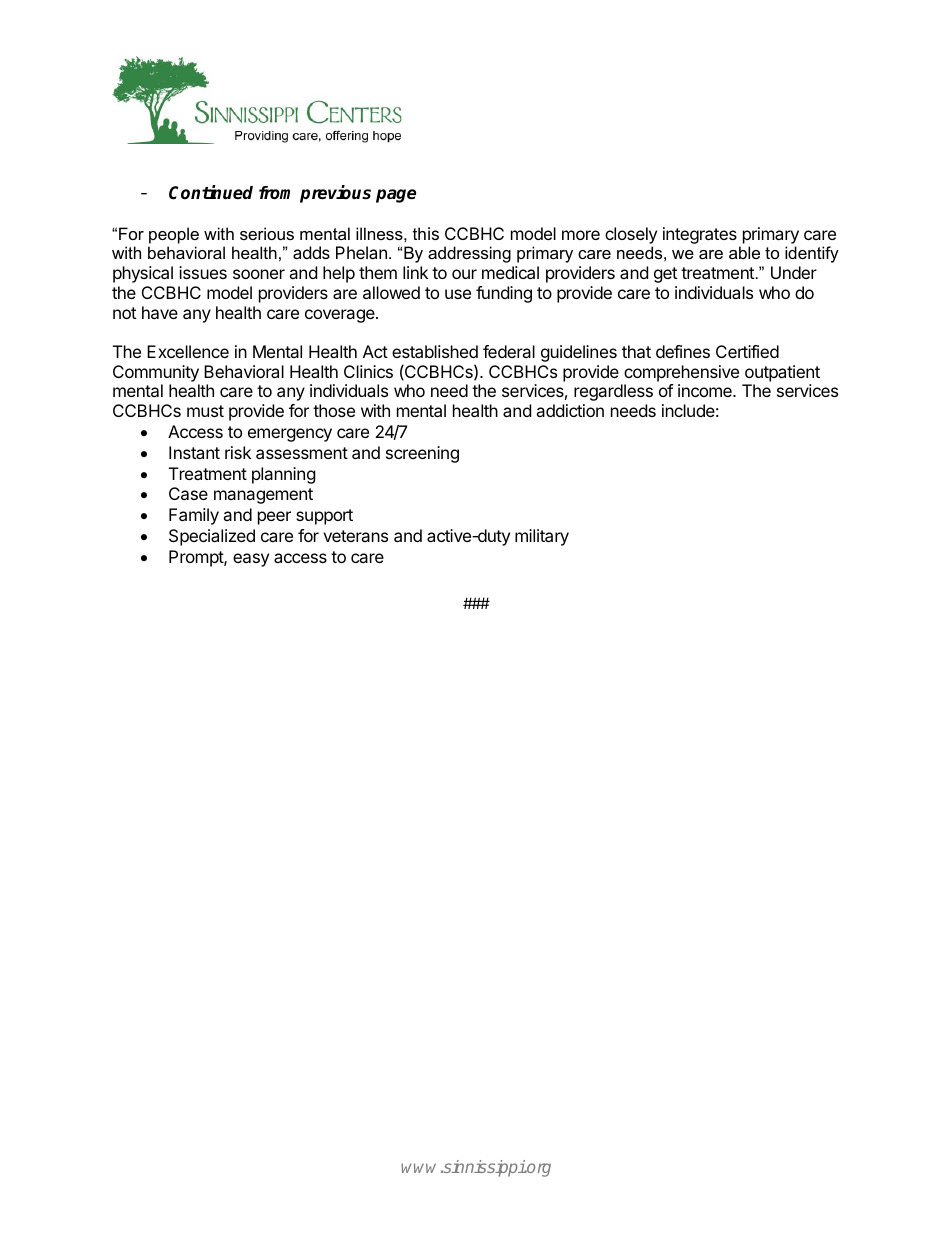 Image resolution: width=952 pixels, height=1233 pixels. What do you see at coordinates (355, 536) in the screenshot?
I see `veterans` at bounding box center [355, 536].
